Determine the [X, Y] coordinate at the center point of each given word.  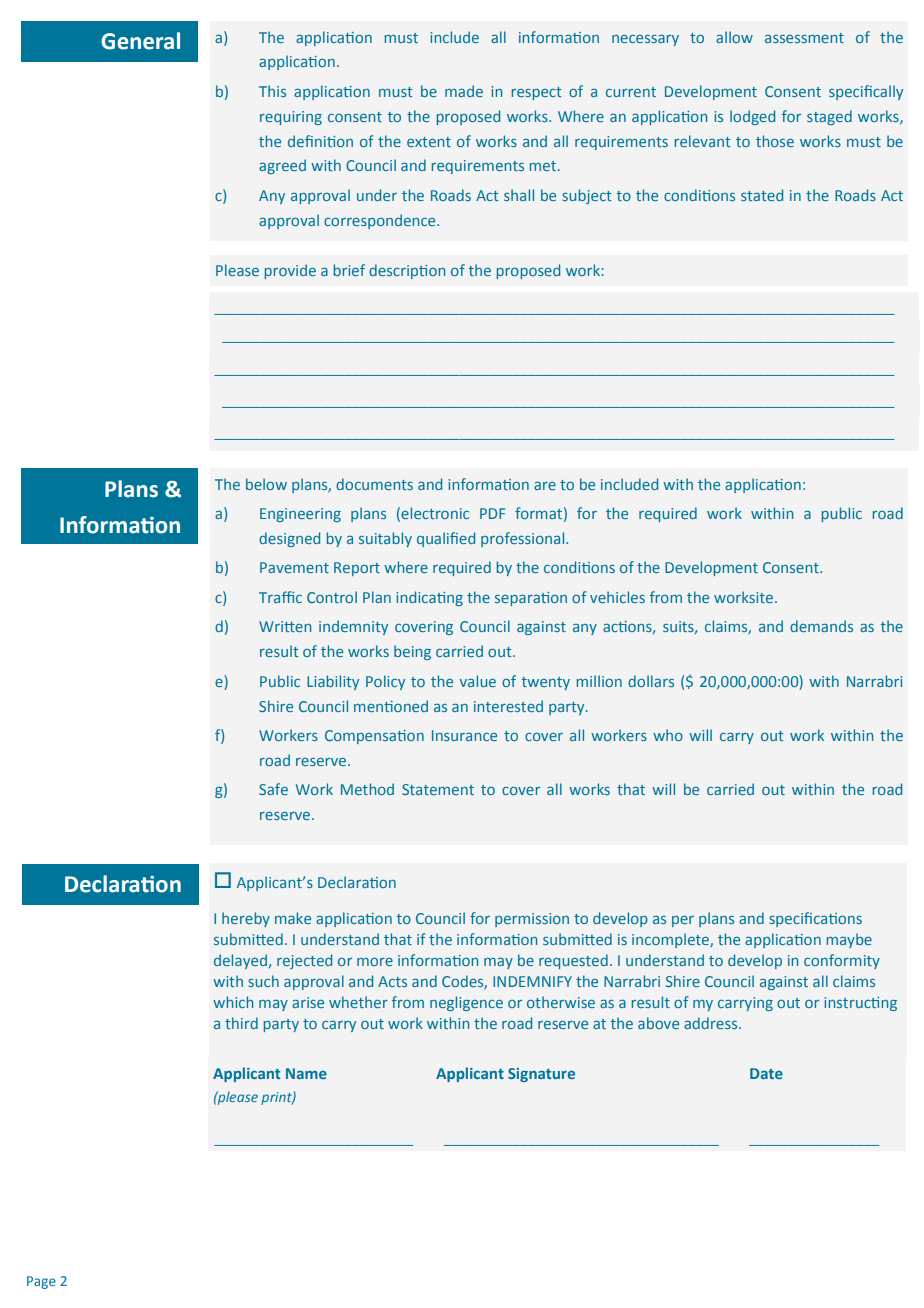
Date [766, 1073]
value [478, 681]
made [464, 91]
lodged [752, 117]
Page [41, 1282]
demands [821, 626]
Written [285, 626]
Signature [541, 1075]
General [140, 41]
